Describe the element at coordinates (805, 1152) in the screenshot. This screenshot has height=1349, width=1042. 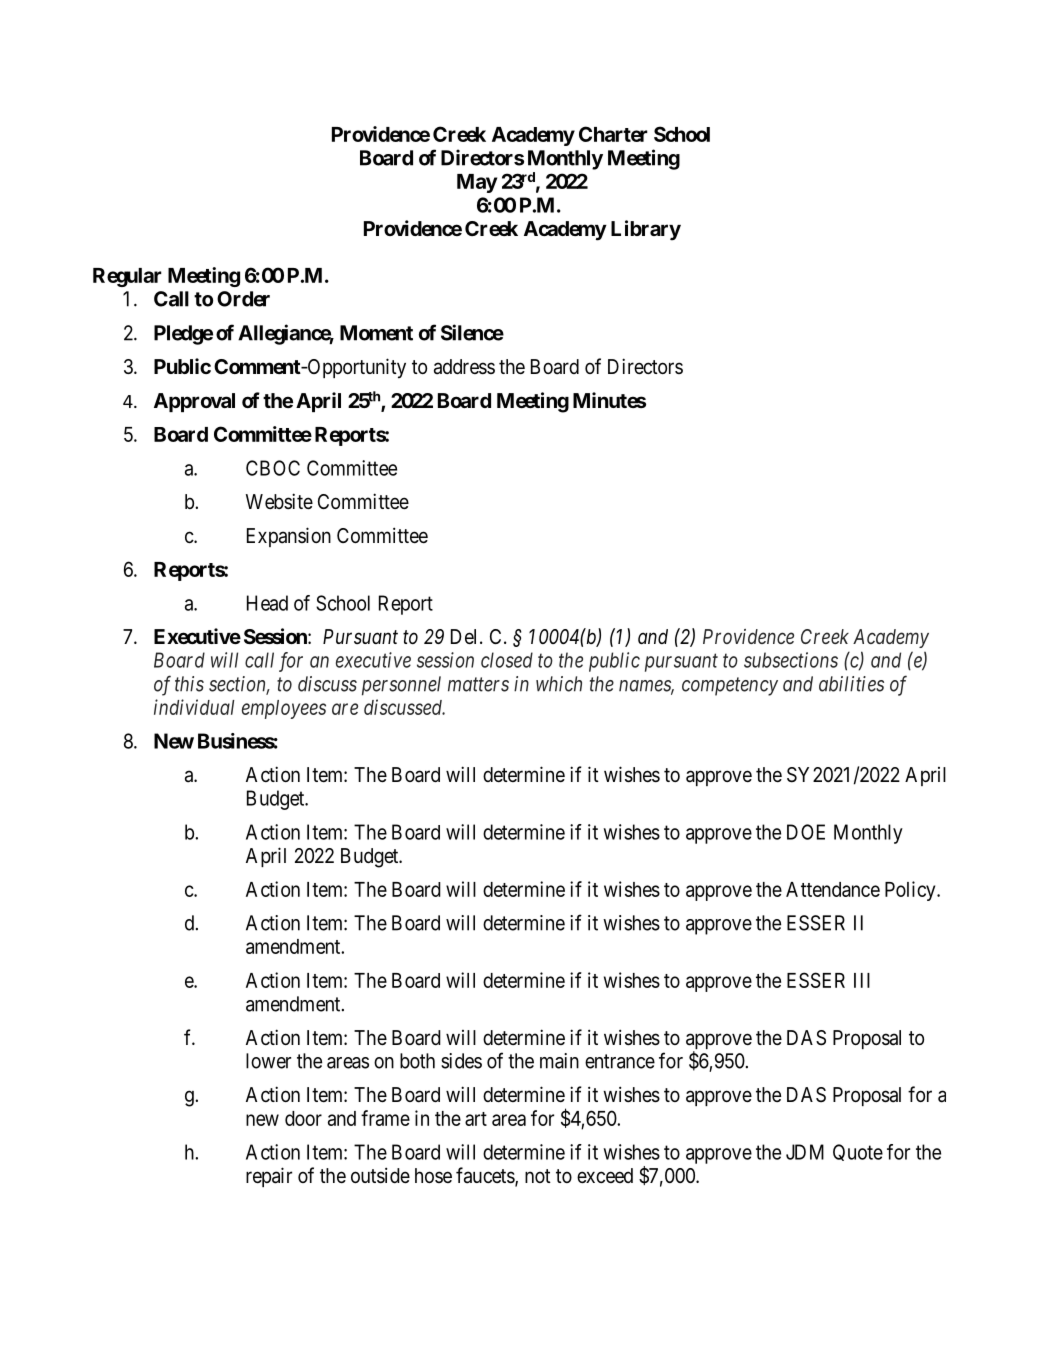
I see `JDM` at that location.
